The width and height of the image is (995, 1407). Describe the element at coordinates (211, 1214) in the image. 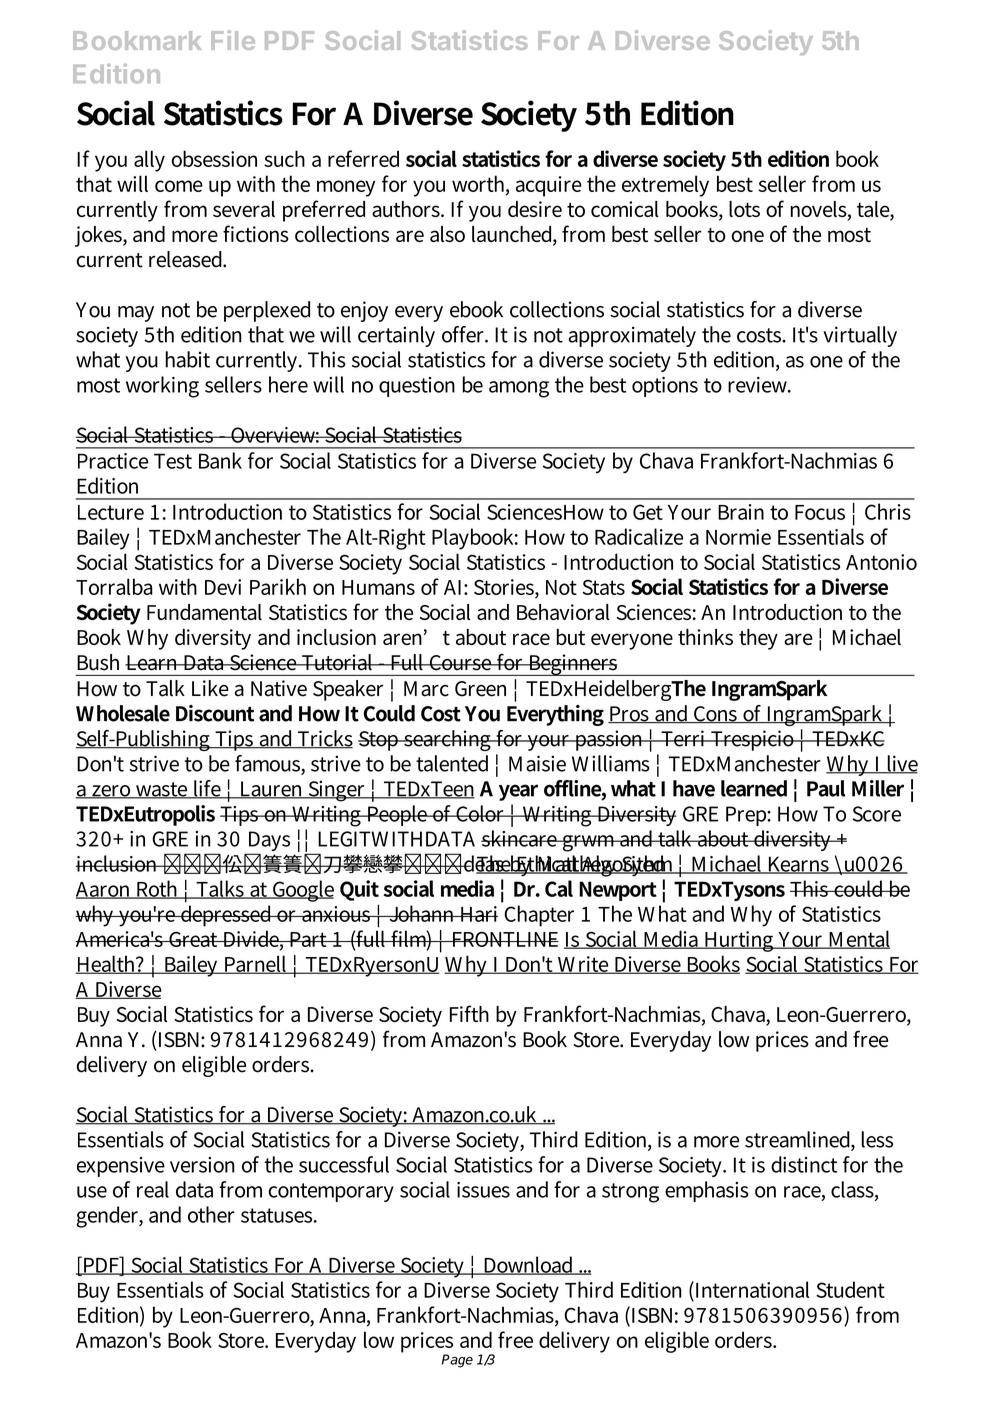

I see `other` at that location.
